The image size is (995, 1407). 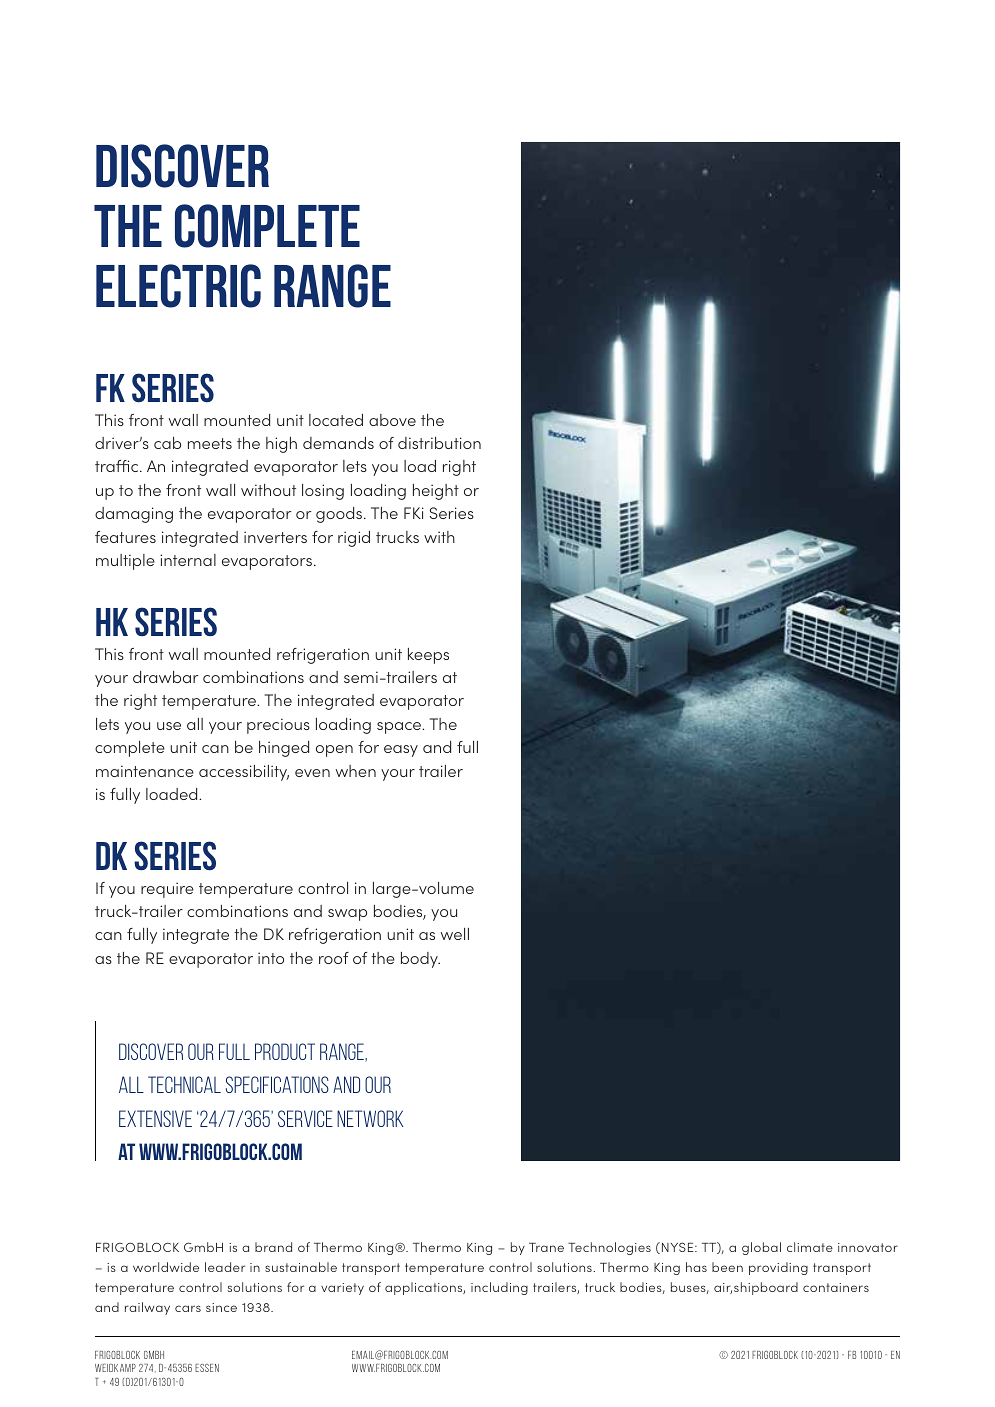 What do you see at coordinates (499, 1288) in the image?
I see `including` at bounding box center [499, 1288].
